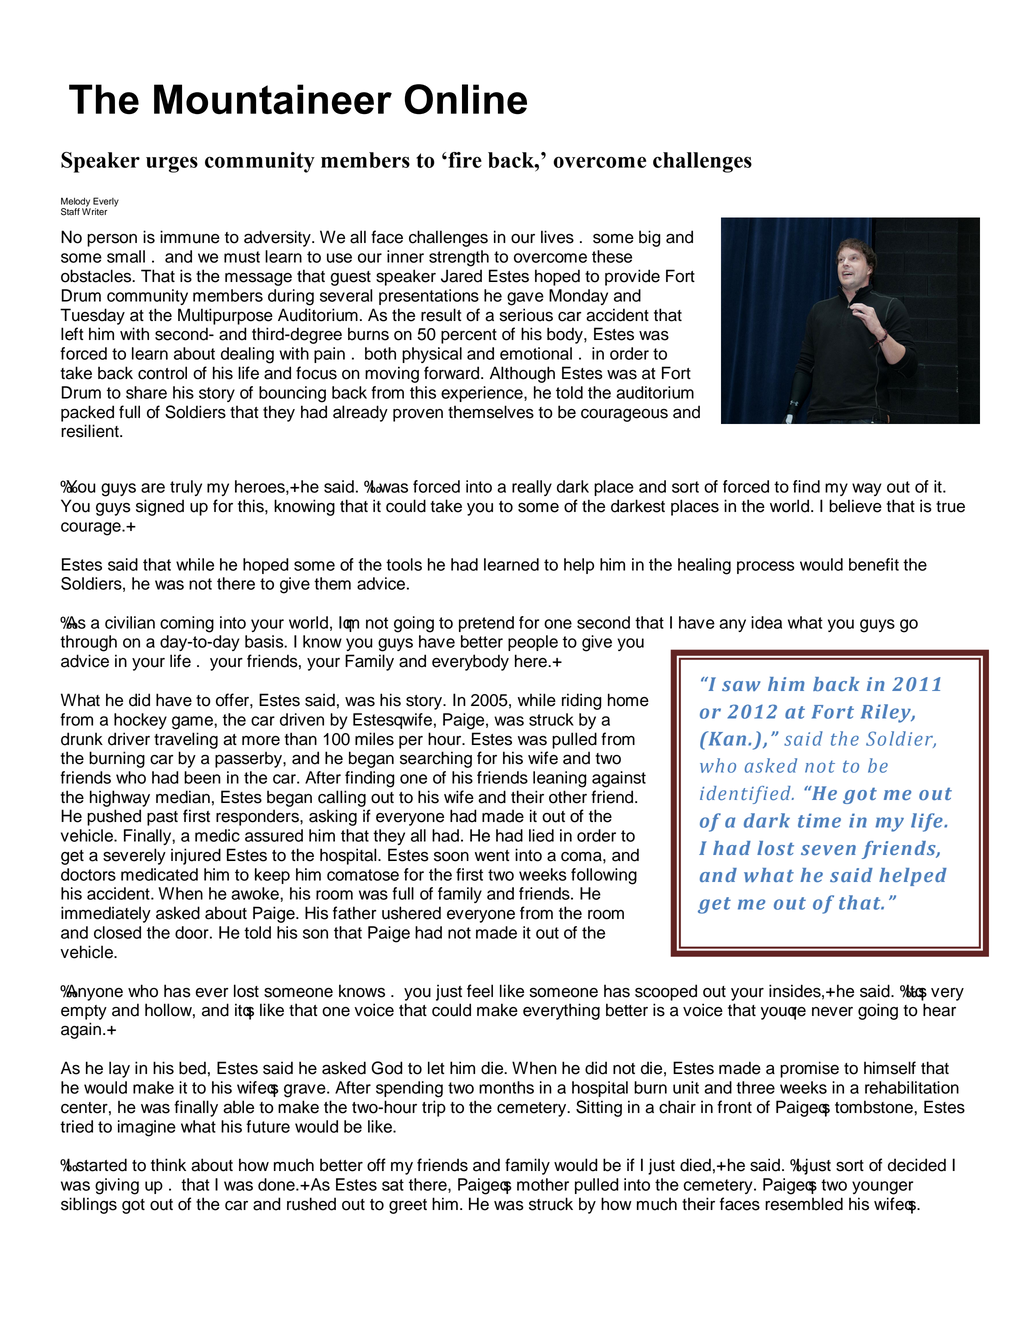 This screenshot has width=1031, height=1335. What do you see at coordinates (464, 160) in the screenshot?
I see `fire` at bounding box center [464, 160].
